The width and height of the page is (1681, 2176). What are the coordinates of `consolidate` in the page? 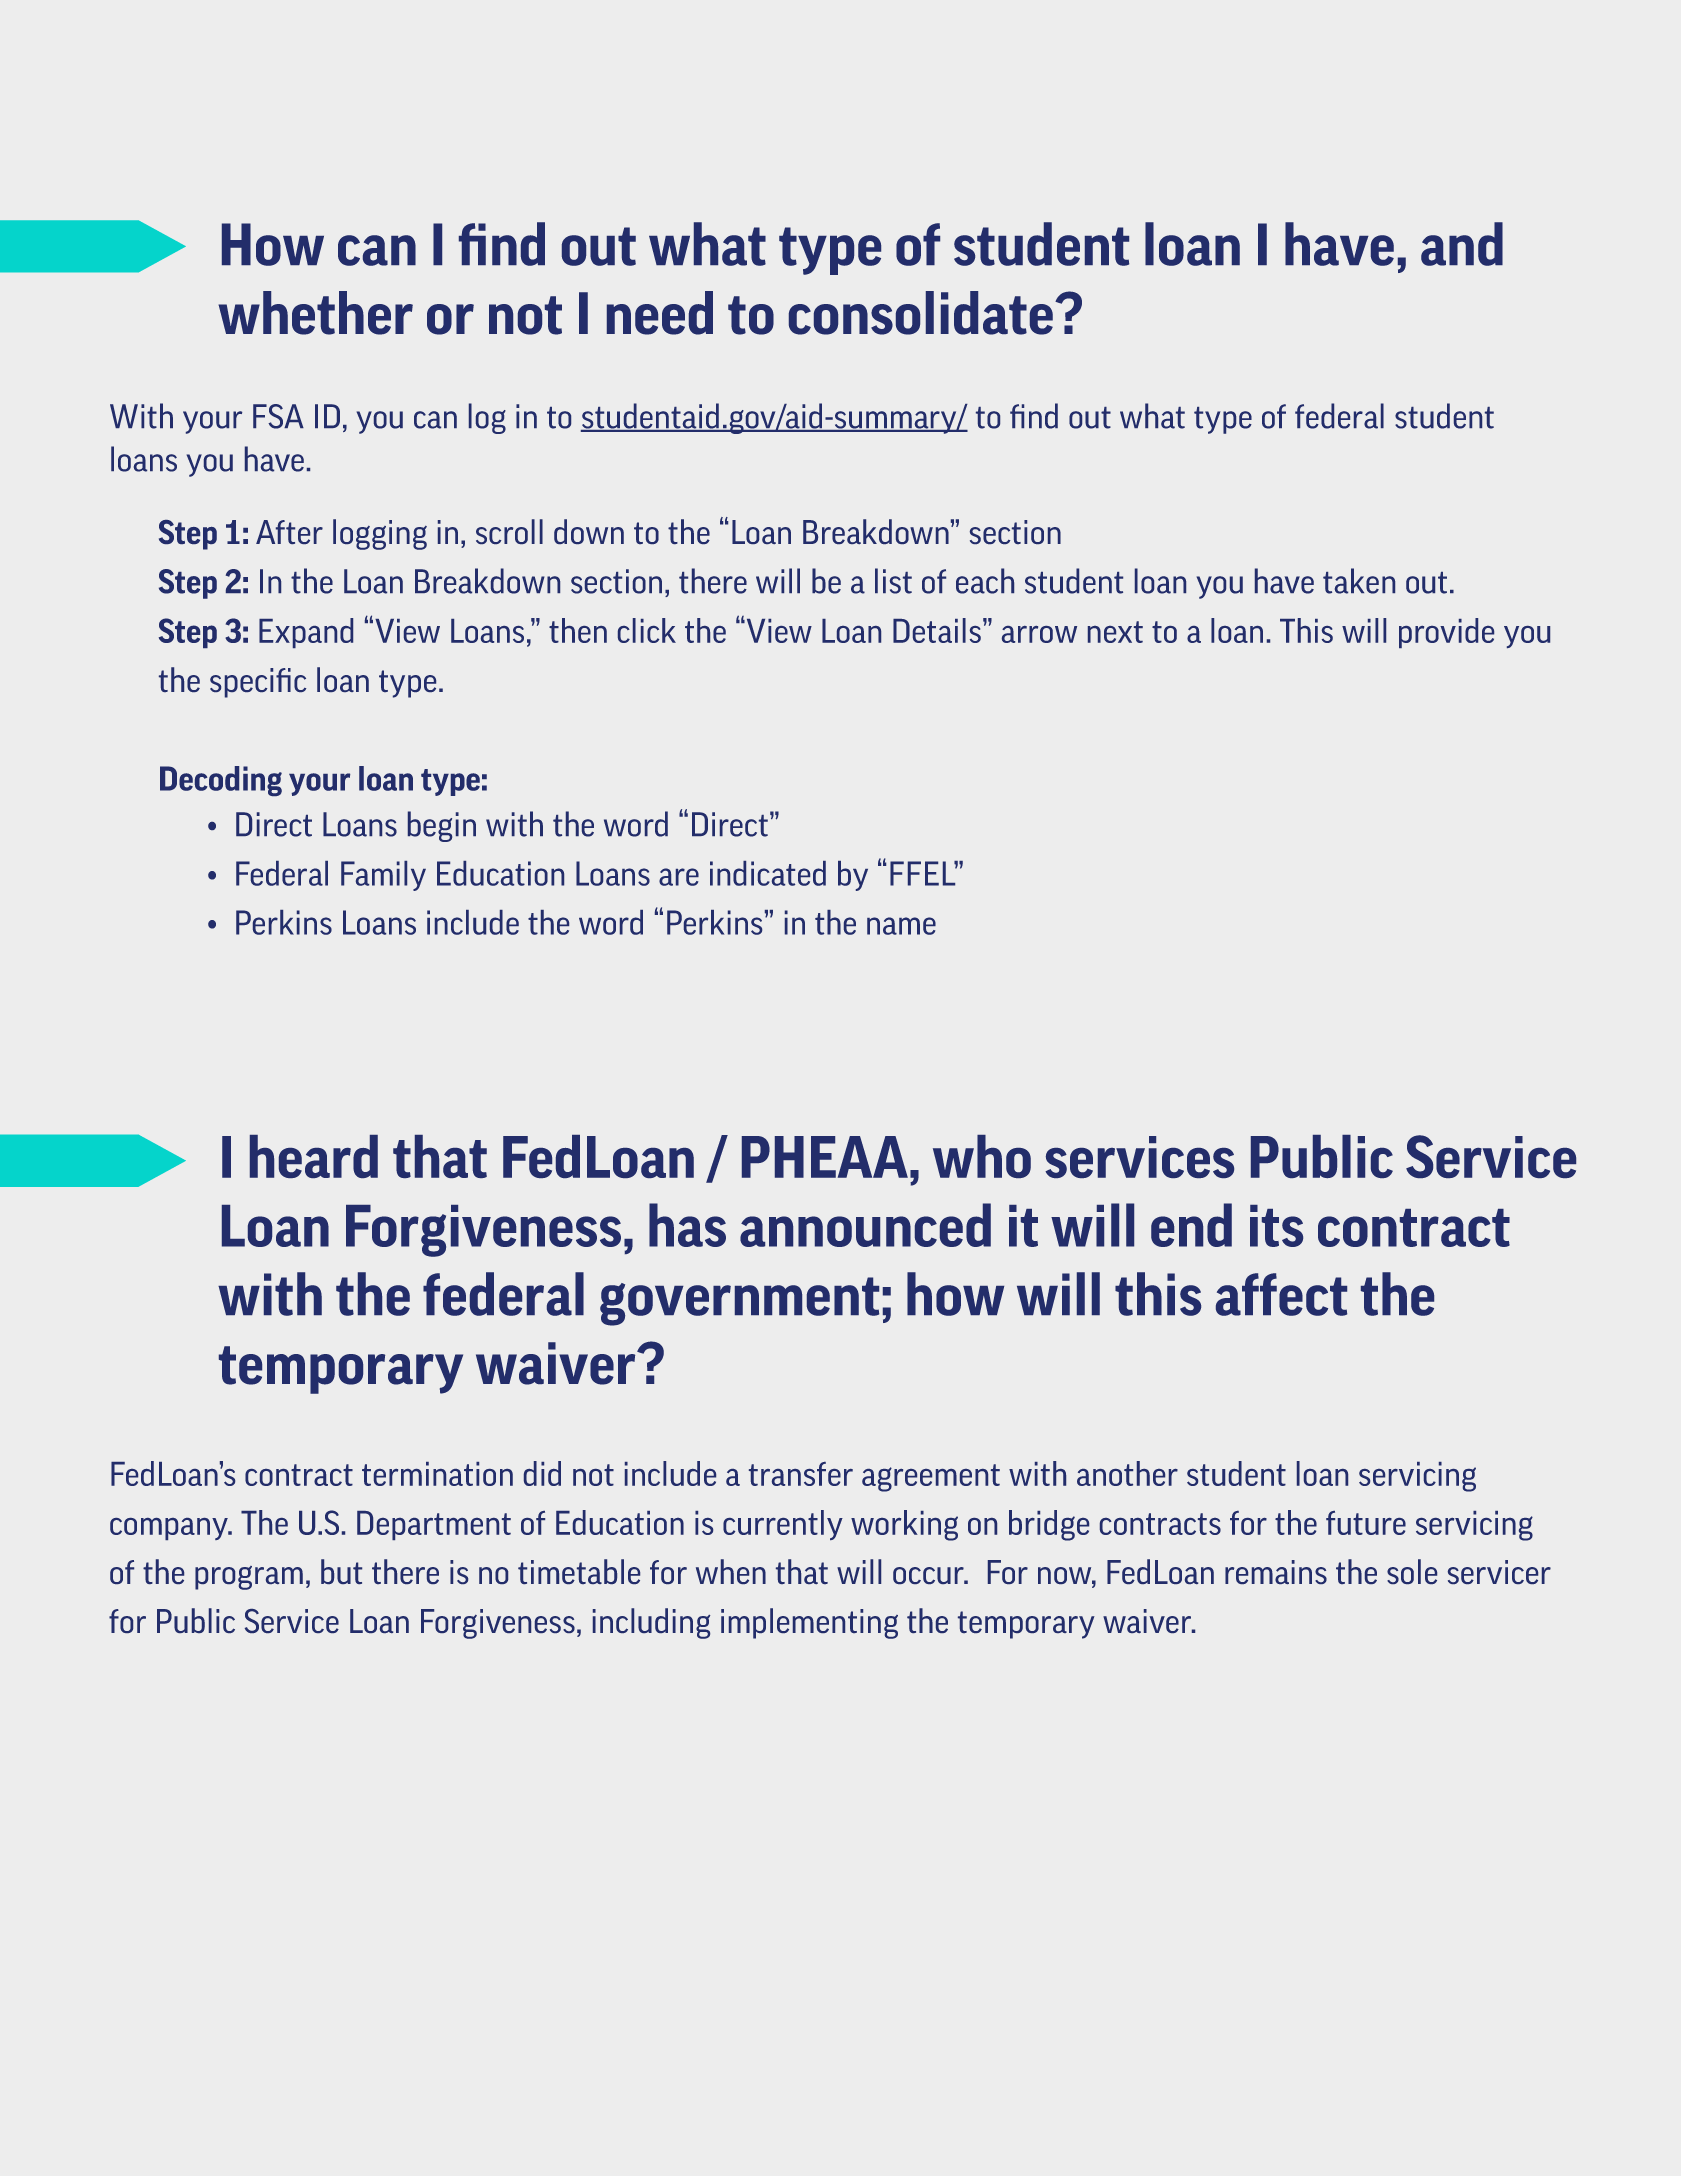 It's located at (921, 313).
